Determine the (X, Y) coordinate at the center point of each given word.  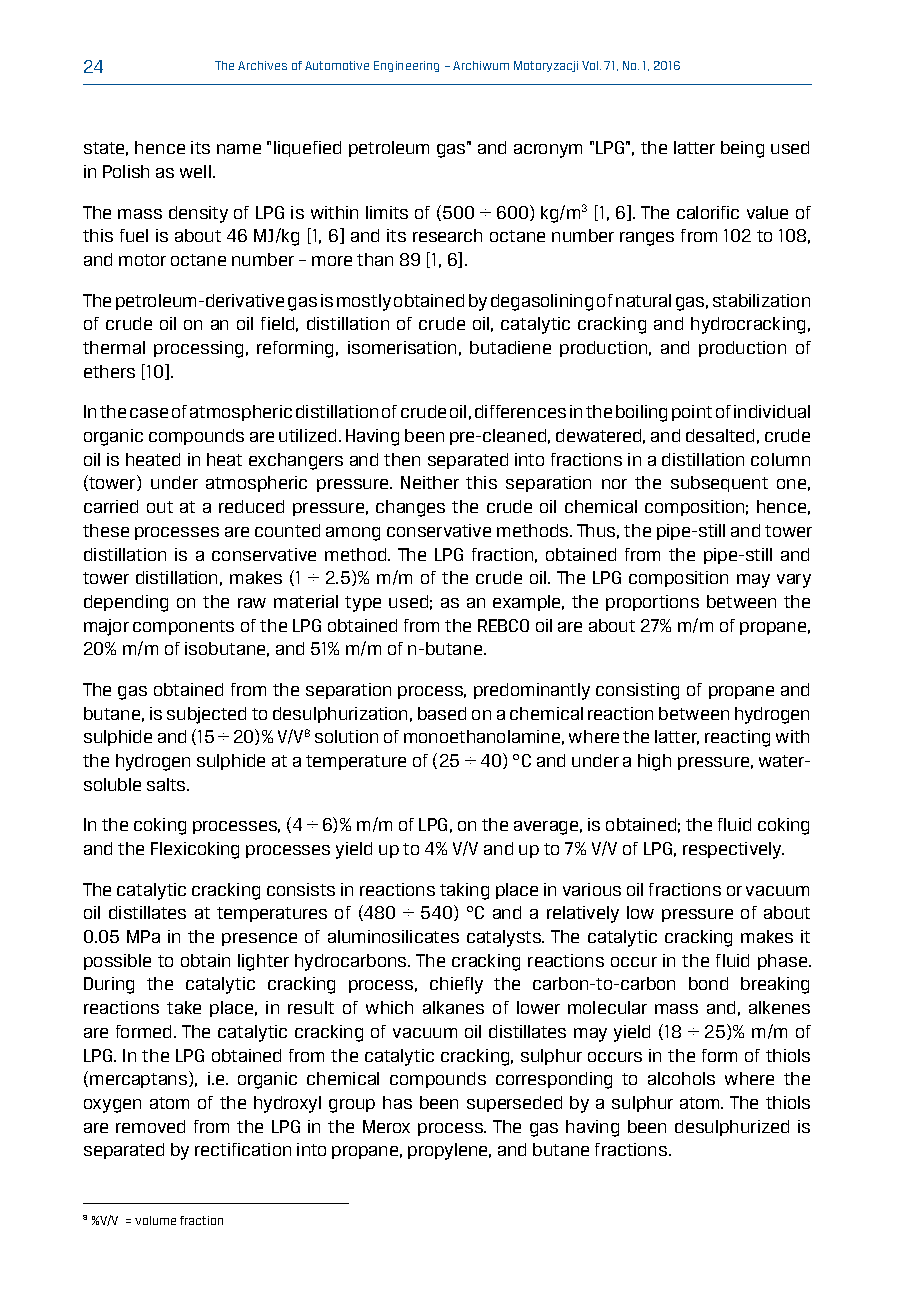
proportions (652, 603)
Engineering (406, 66)
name (239, 149)
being (742, 149)
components (183, 627)
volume (155, 1220)
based (442, 713)
